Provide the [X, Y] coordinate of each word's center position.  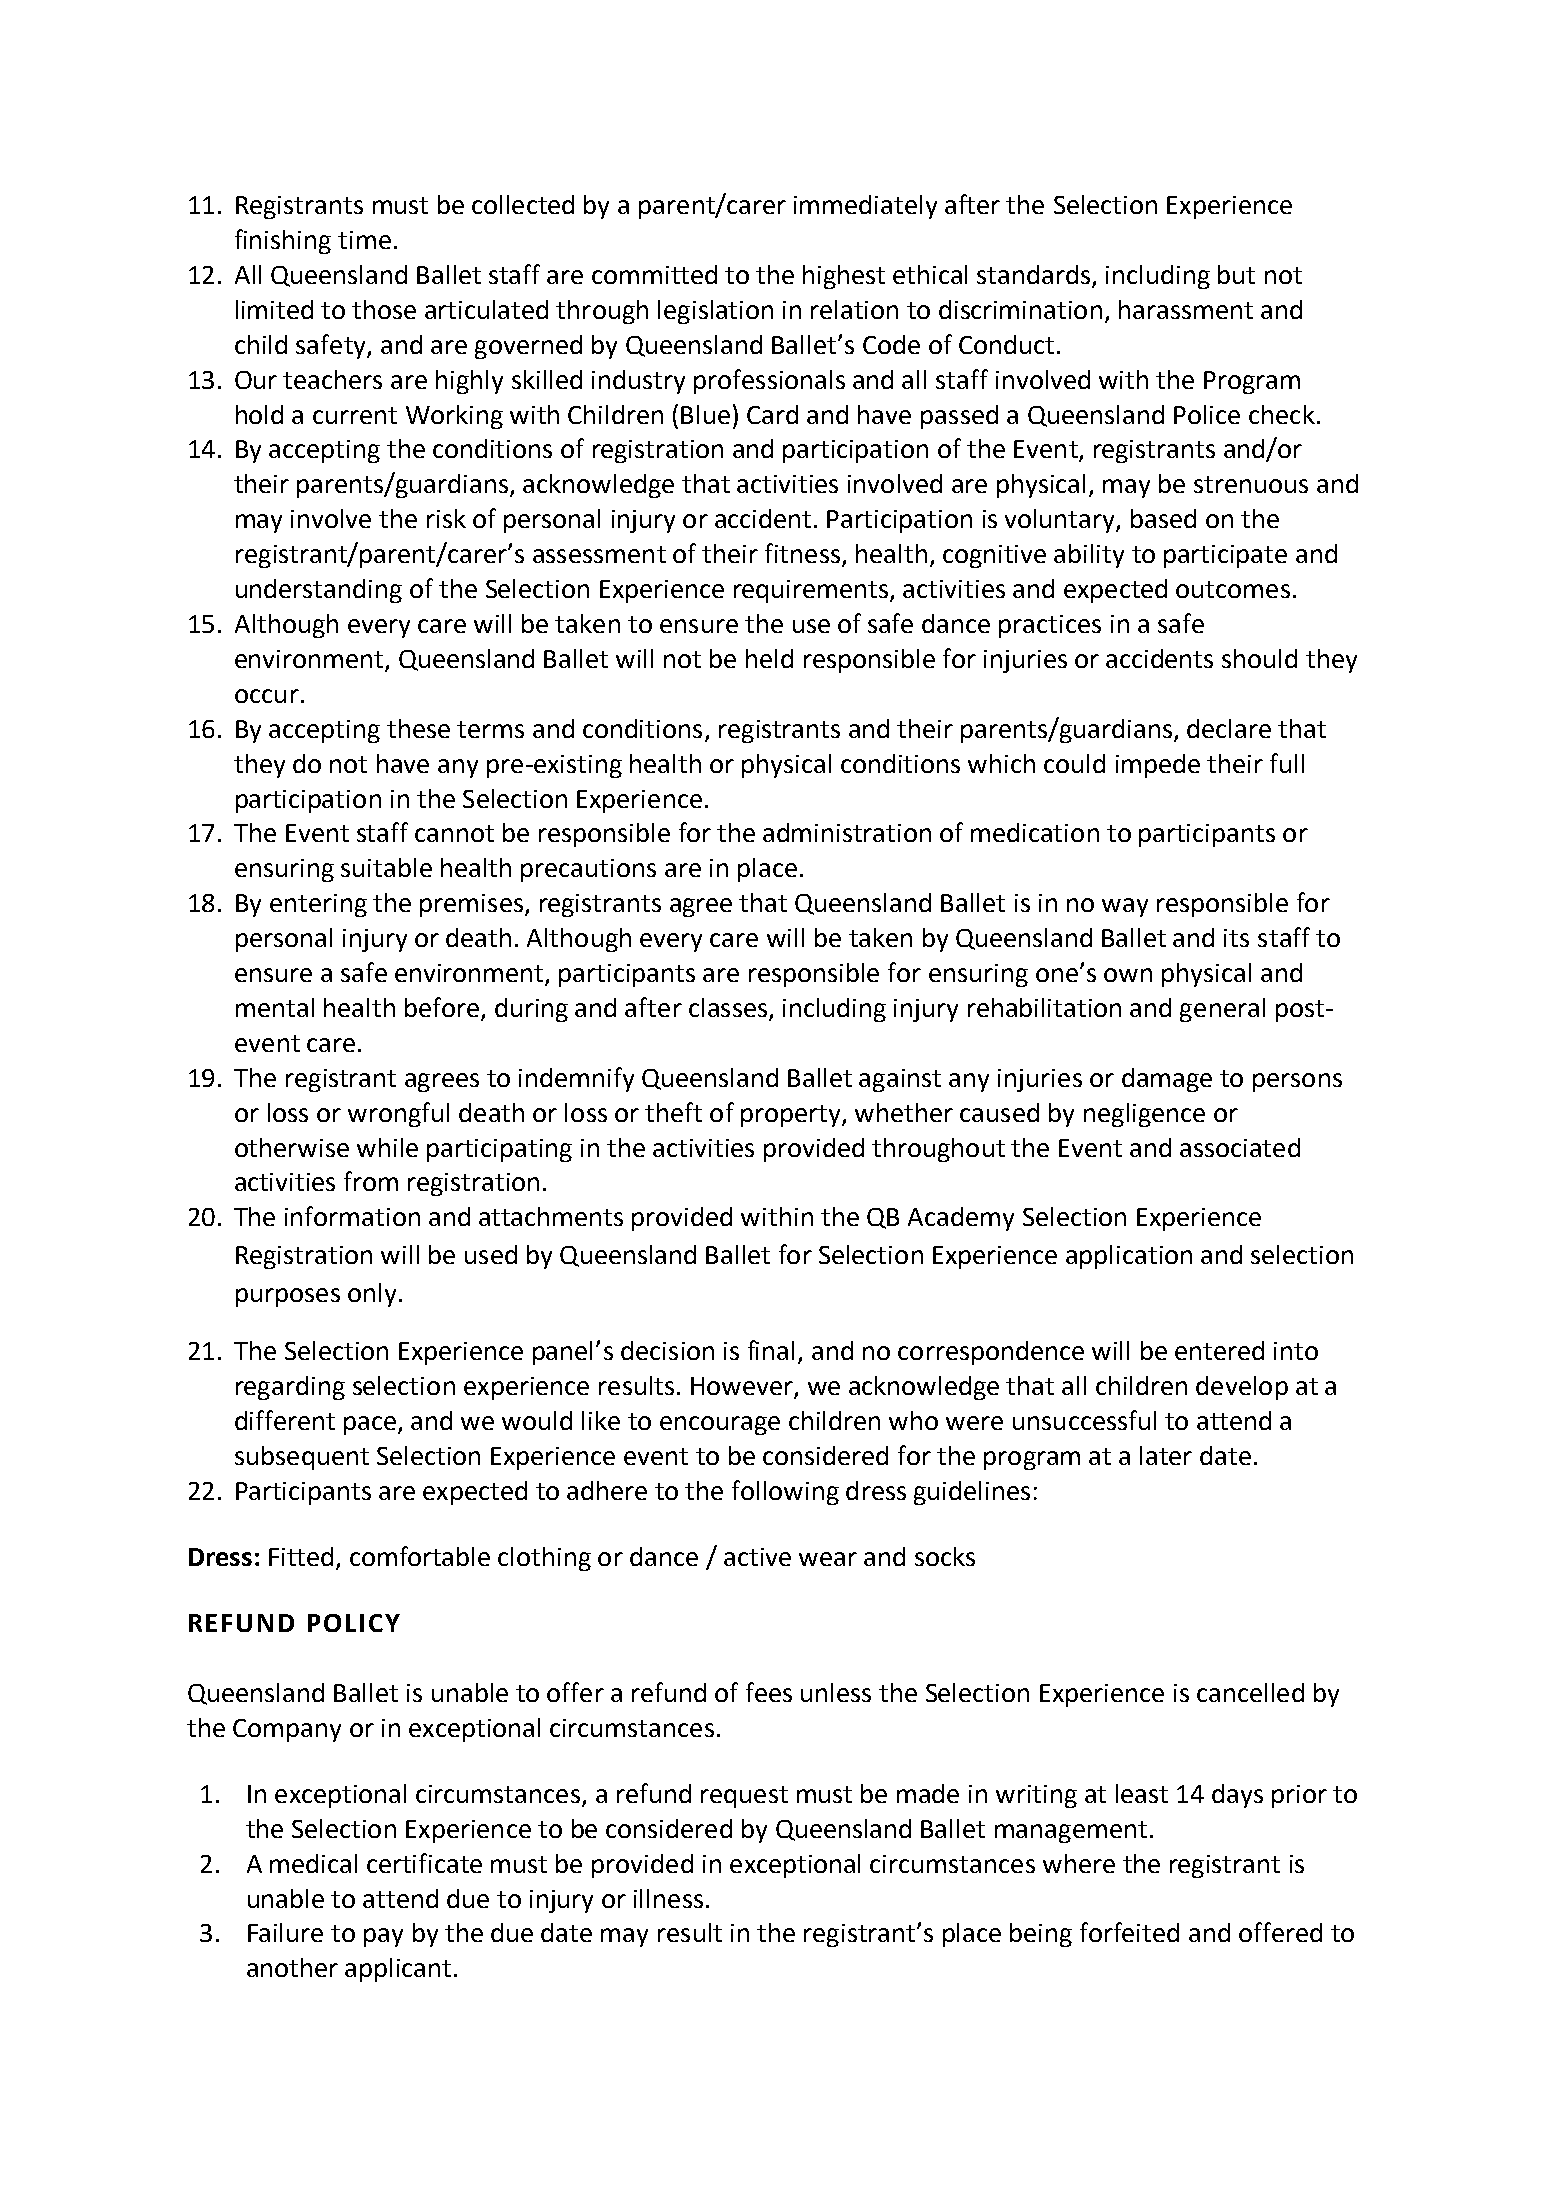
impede [1158, 766]
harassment [1186, 309]
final [771, 1350]
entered [1219, 1350]
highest [844, 277]
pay [383, 1937]
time [364, 240]
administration [847, 832]
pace [371, 1425]
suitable [386, 867]
